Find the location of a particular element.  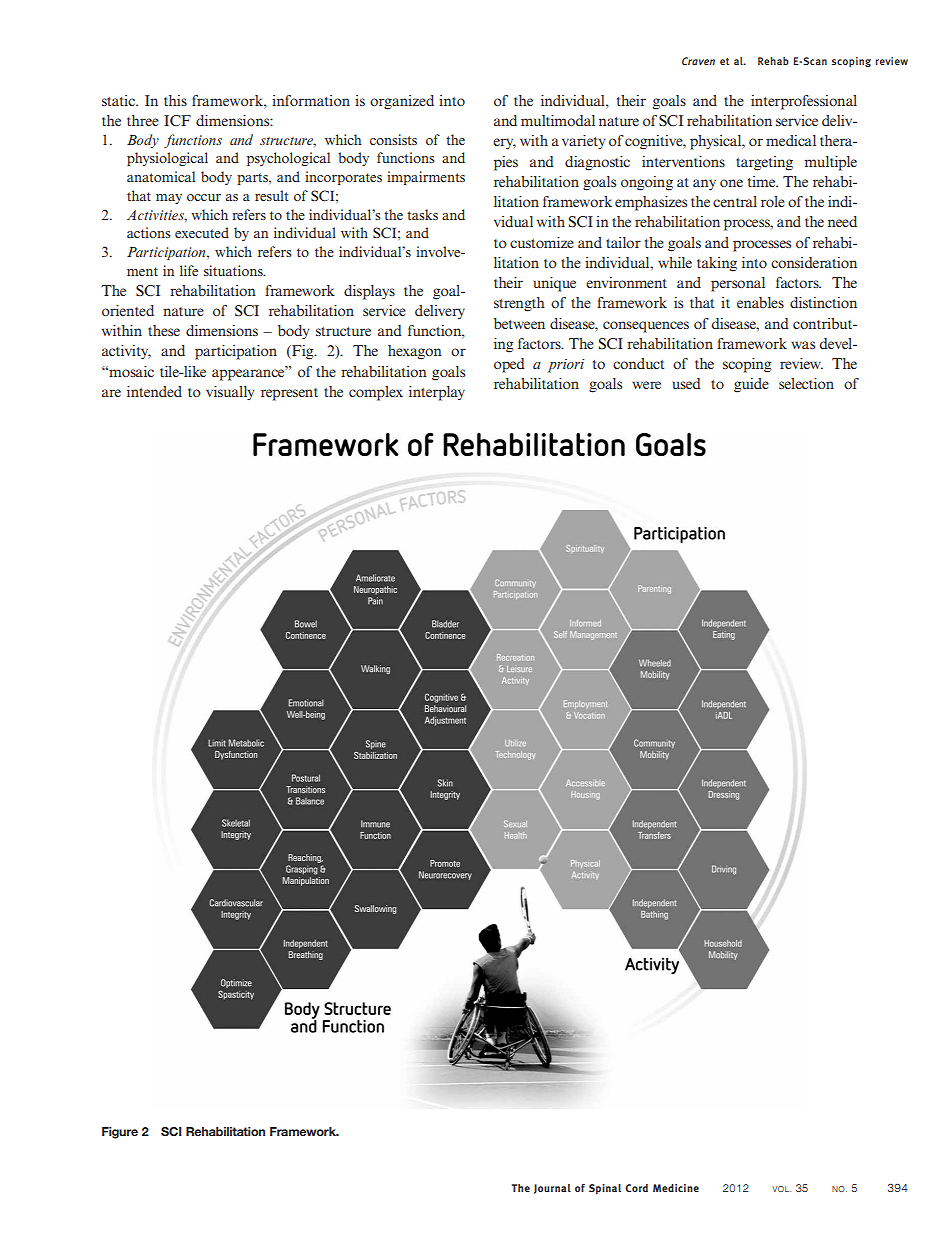

organized is located at coordinates (402, 102).
